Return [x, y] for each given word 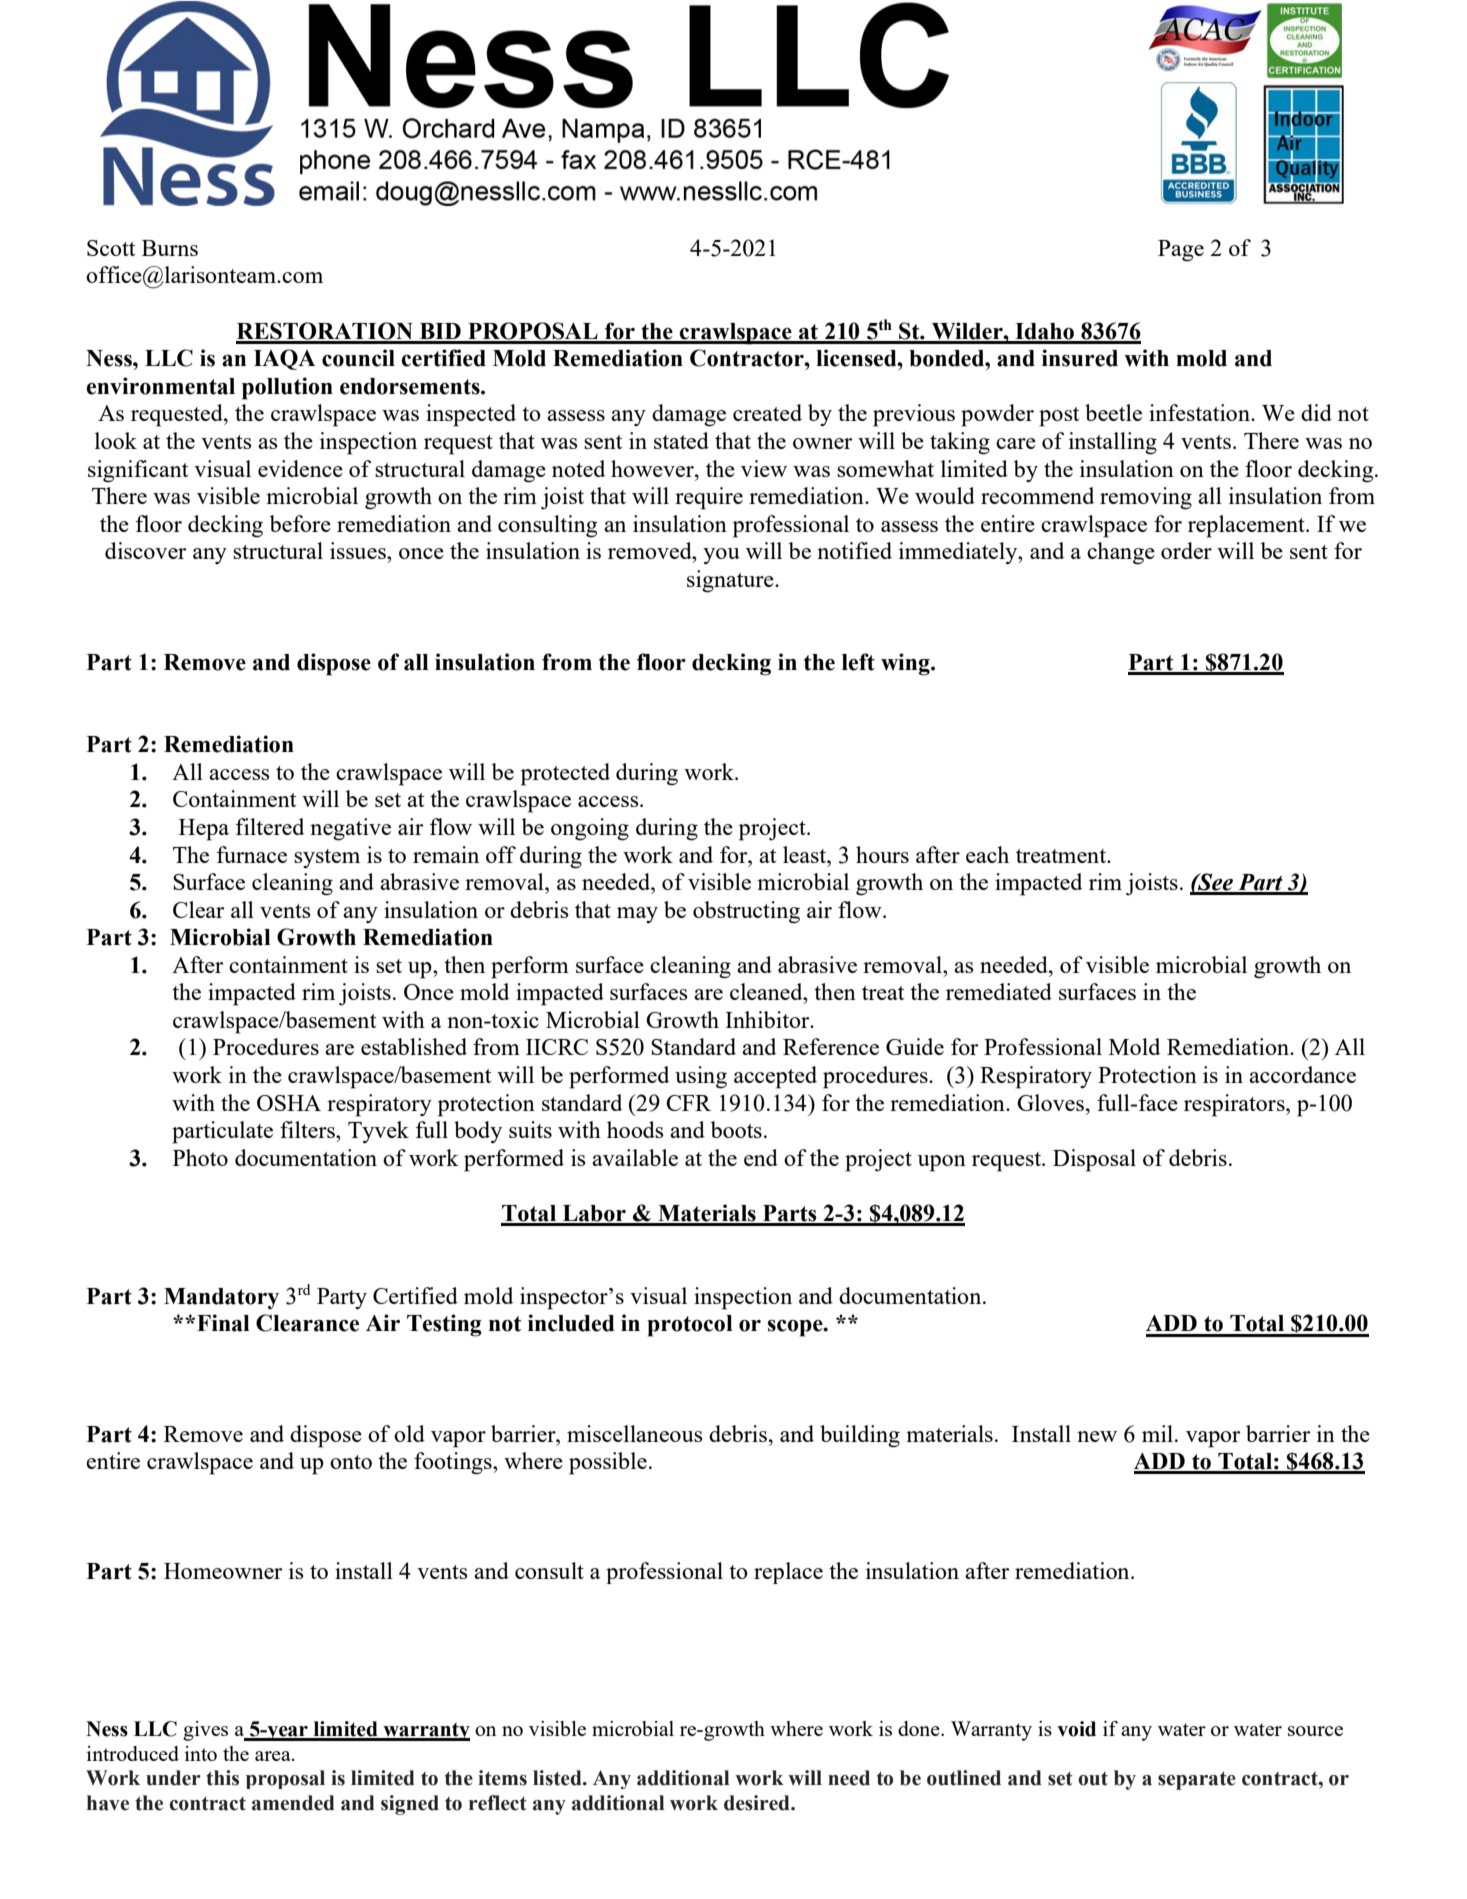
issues [359, 550]
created [767, 412]
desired [758, 1803]
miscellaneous [634, 1433]
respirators [1235, 1105]
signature [731, 581]
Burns [170, 248]
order [1186, 550]
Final [223, 1323]
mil [1159, 1433]
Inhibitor [768, 1019]
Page [1181, 251]
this [222, 1778]
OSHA [289, 1103]
